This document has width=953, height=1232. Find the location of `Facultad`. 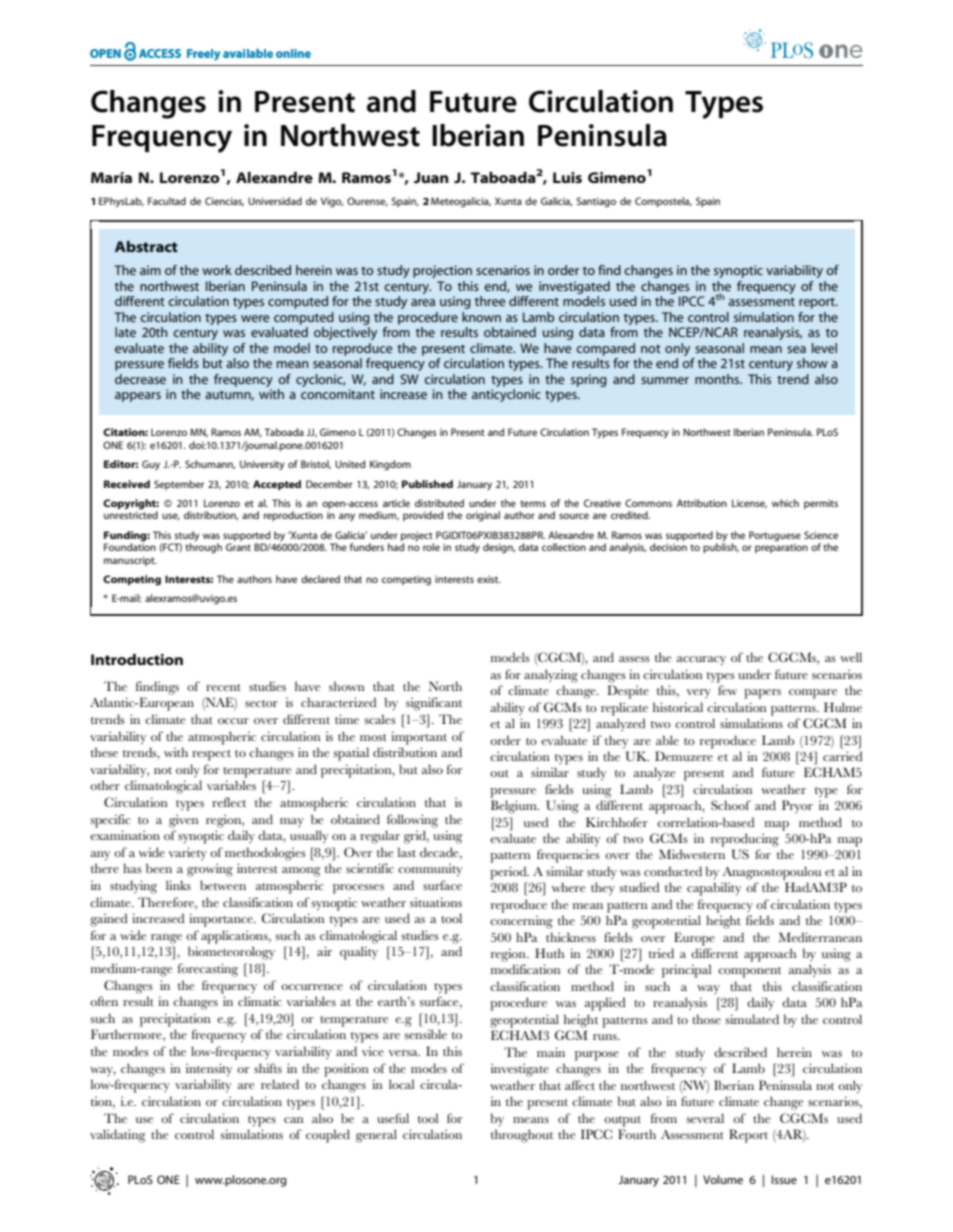

Facultad is located at coordinates (167, 201).
